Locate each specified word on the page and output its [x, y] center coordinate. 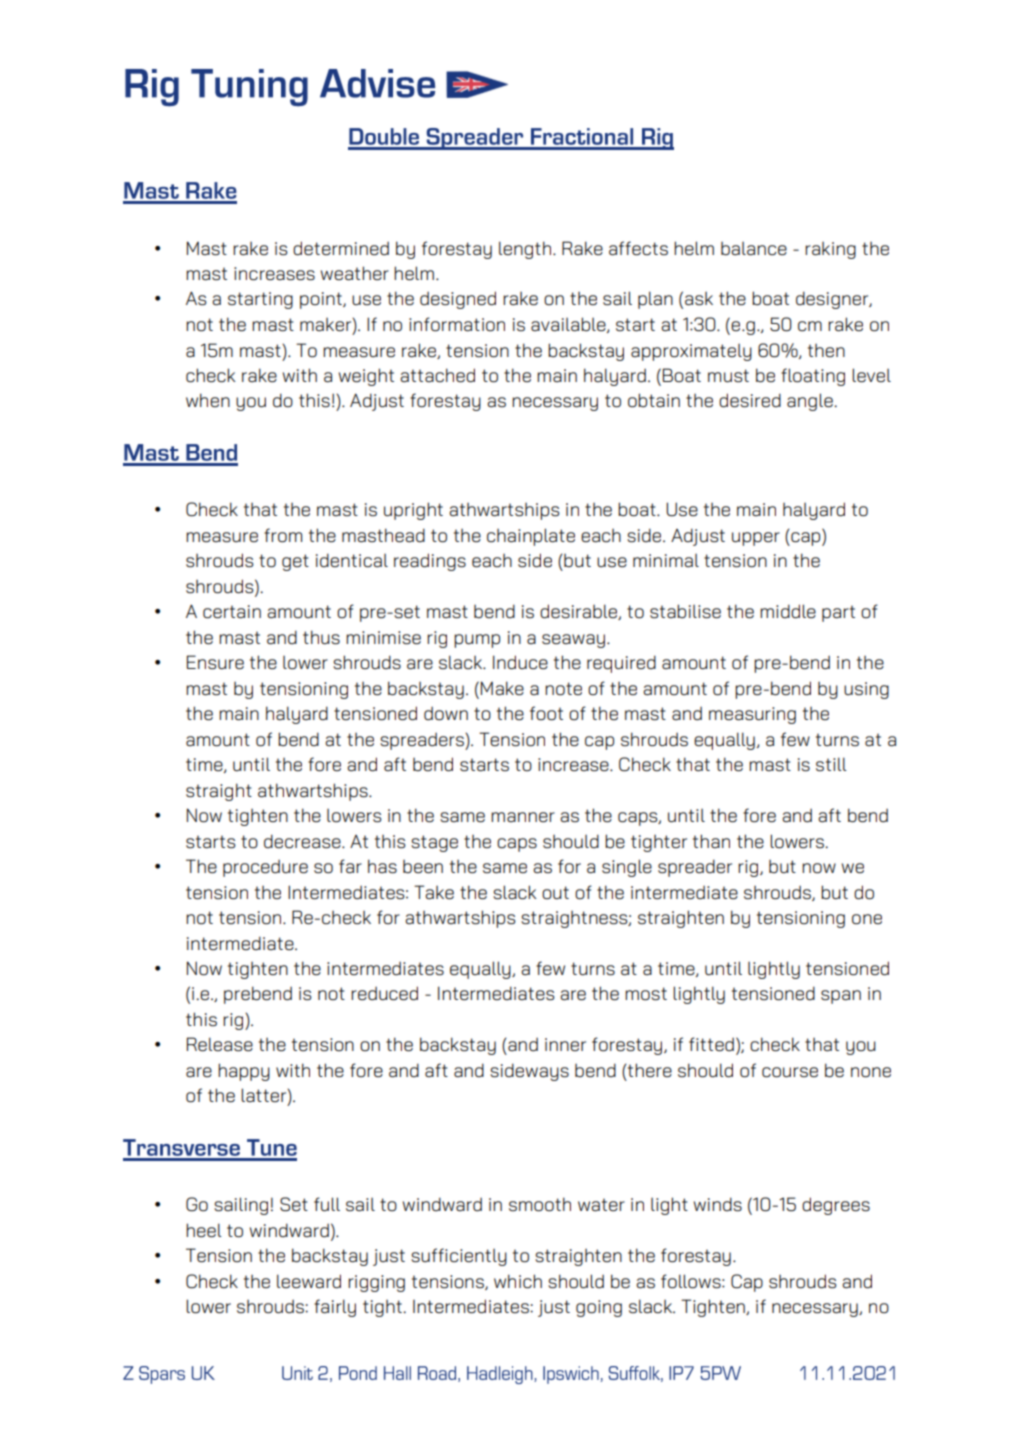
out [555, 892]
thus [321, 637]
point [322, 300]
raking [830, 250]
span [841, 997]
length [525, 250]
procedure [265, 868]
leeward [309, 1281]
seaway [573, 641]
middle [788, 611]
